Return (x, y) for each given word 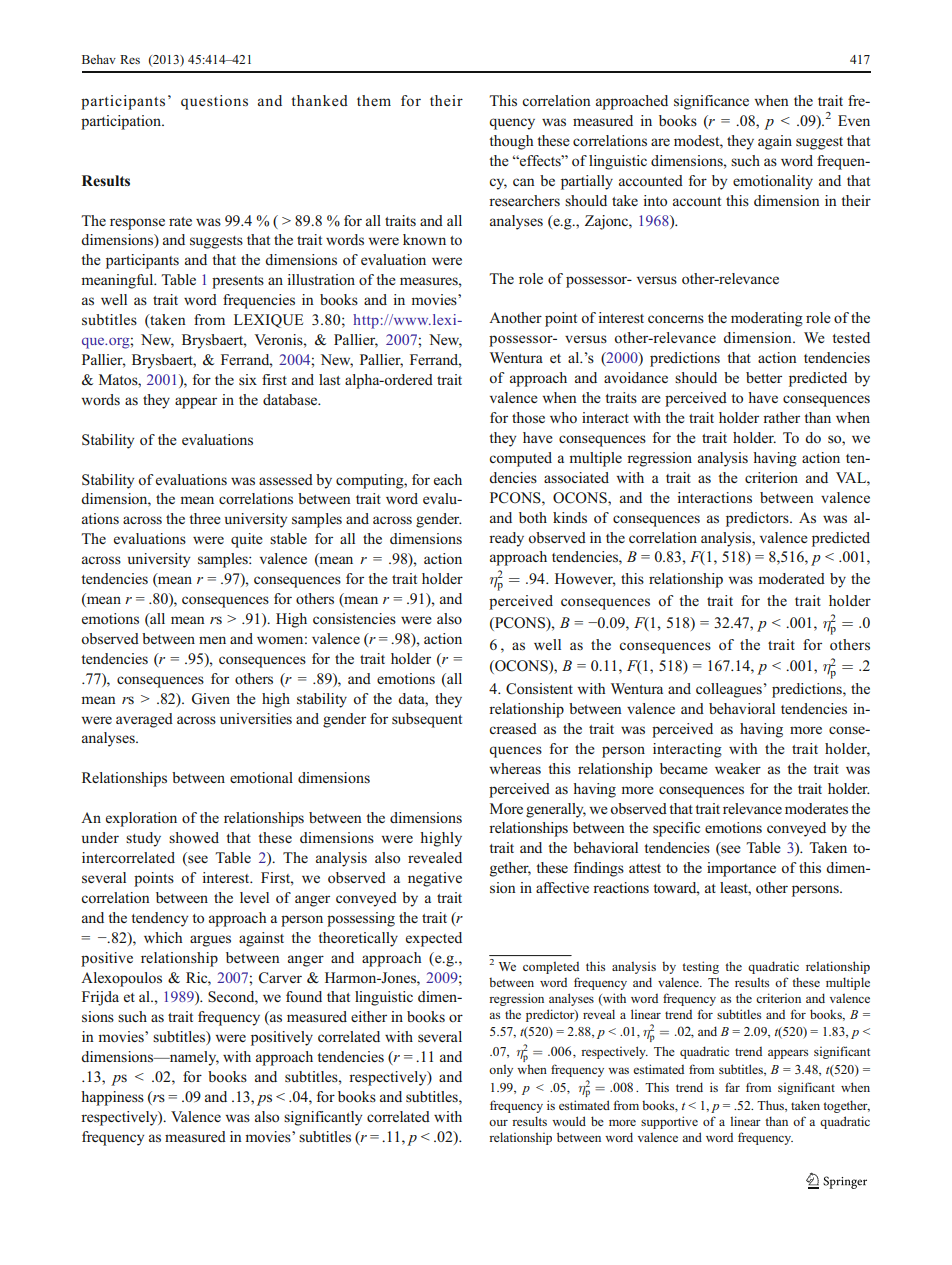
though (511, 142)
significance (711, 102)
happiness (112, 1098)
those (528, 418)
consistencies (354, 619)
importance (741, 869)
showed (194, 838)
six (248, 379)
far (732, 1087)
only (501, 1070)
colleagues (729, 690)
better (764, 377)
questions (214, 102)
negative (435, 879)
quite (247, 540)
